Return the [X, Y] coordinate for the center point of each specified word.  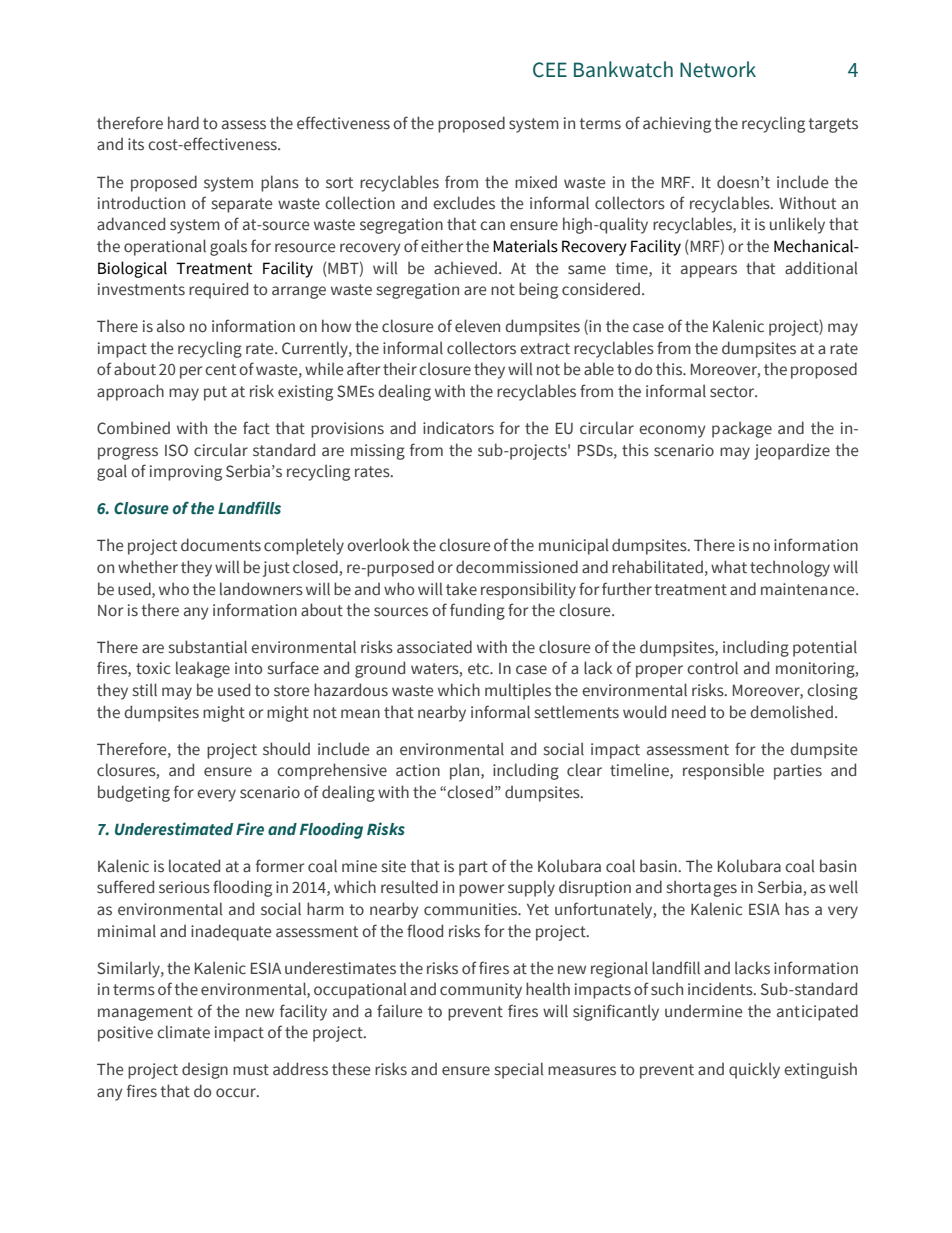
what [729, 567]
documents [221, 545]
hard [183, 123]
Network [718, 69]
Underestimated [174, 829]
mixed [536, 182]
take [461, 589]
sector [733, 392]
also [171, 326]
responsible [723, 771]
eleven [477, 326]
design [205, 1070]
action [418, 770]
